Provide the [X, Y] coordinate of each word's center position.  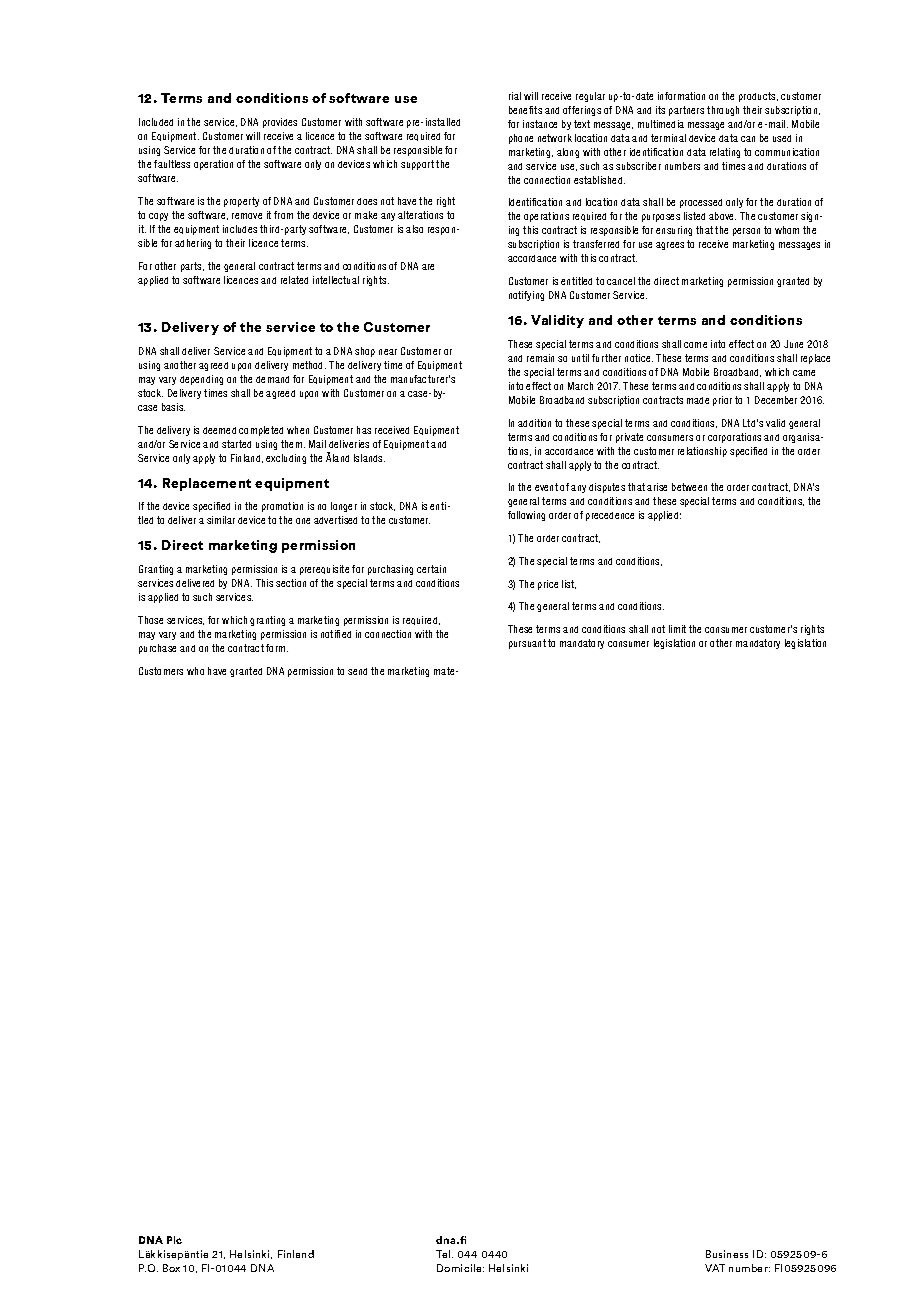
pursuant [527, 644]
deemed [219, 430]
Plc [174, 1240]
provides [280, 123]
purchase [157, 649]
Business [727, 1254]
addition [534, 423]
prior [722, 401]
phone [521, 139]
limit [677, 629]
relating [725, 153]
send [357, 671]
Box [171, 1268]
